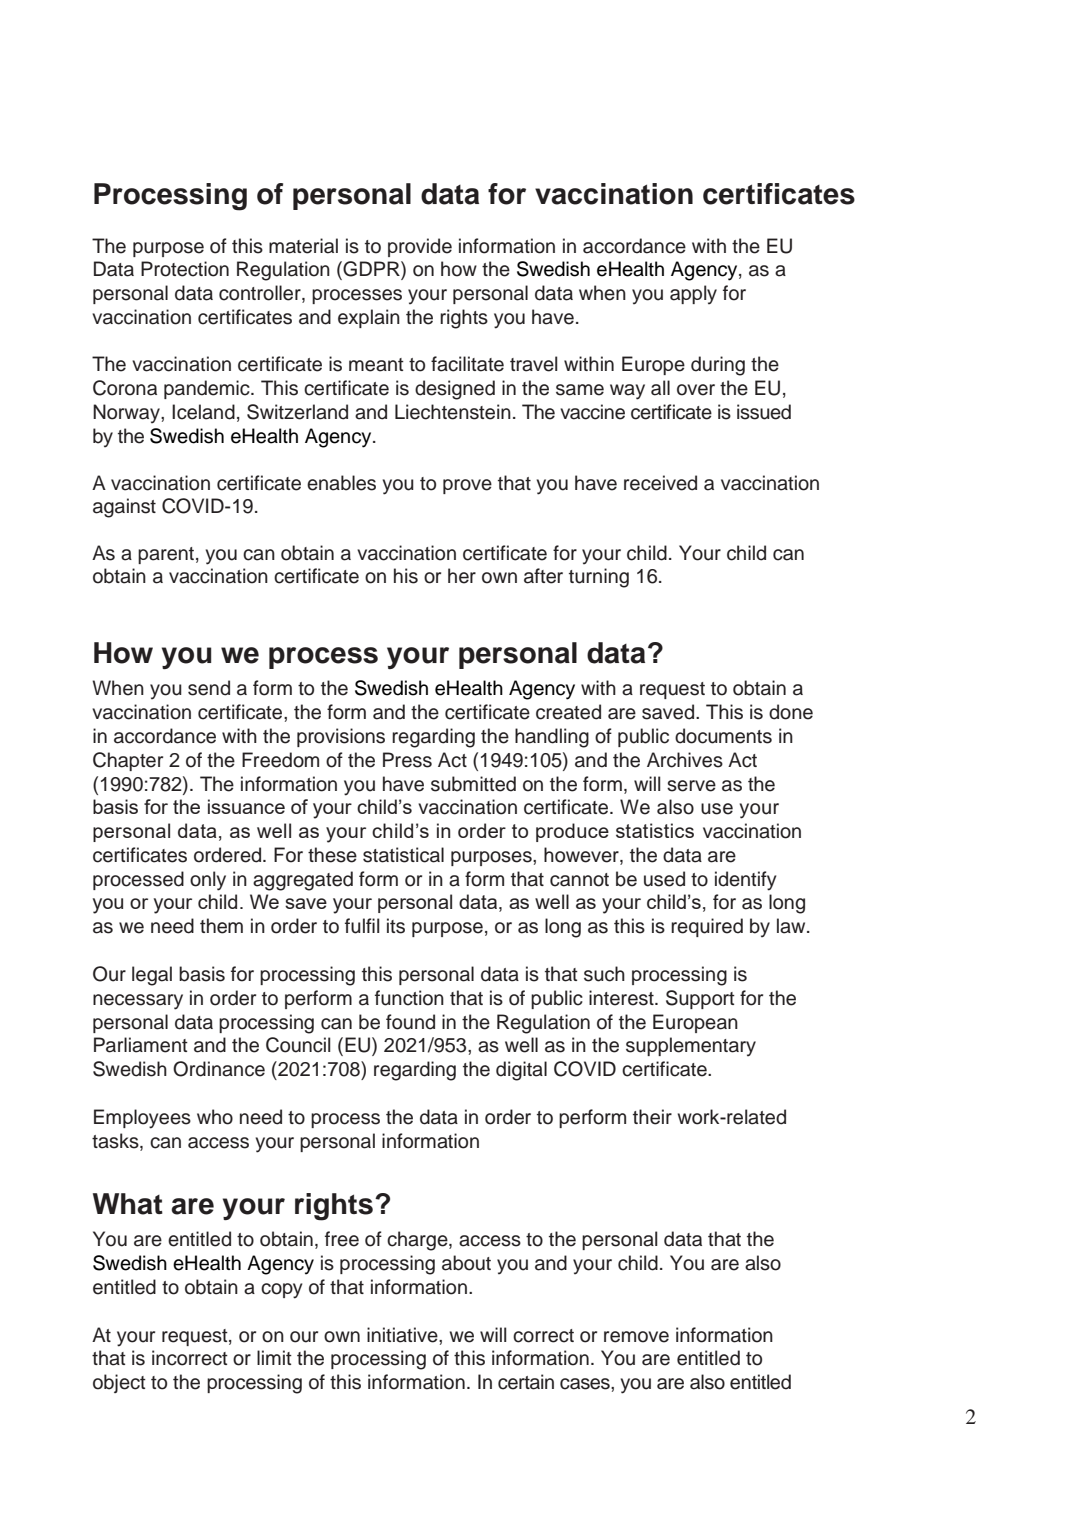  I want to click on Protection, so click(185, 269).
